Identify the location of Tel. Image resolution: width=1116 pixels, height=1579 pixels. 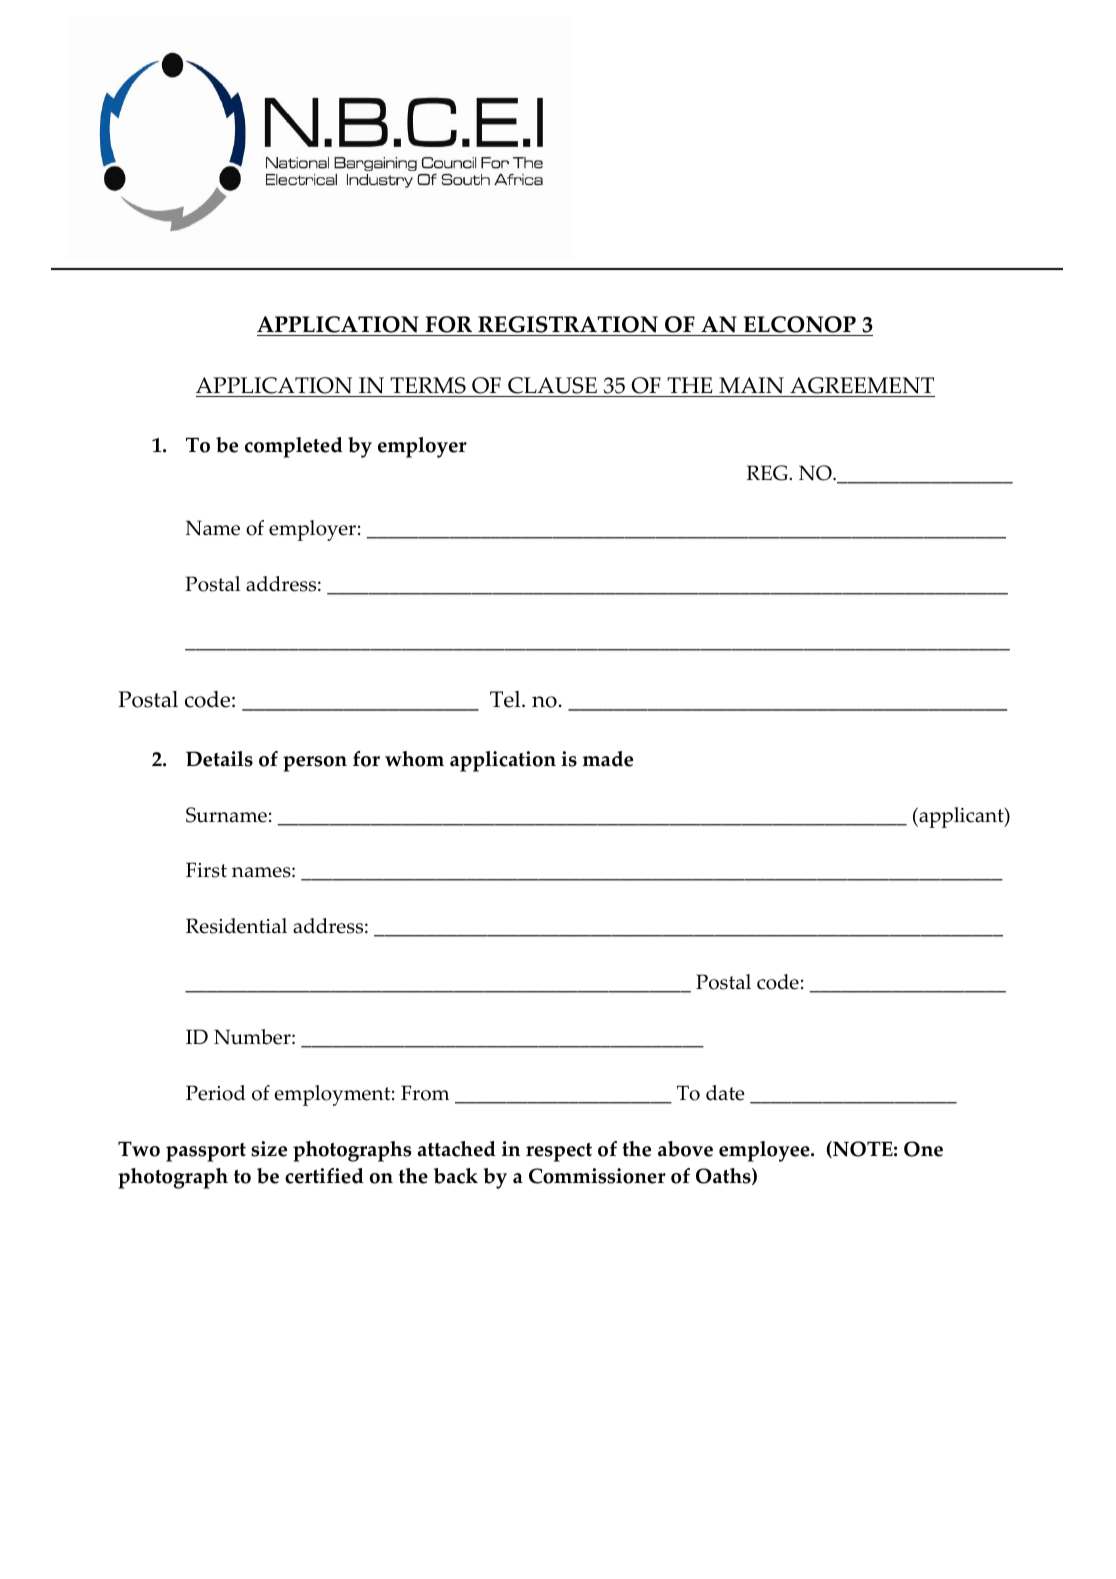
(506, 699).
